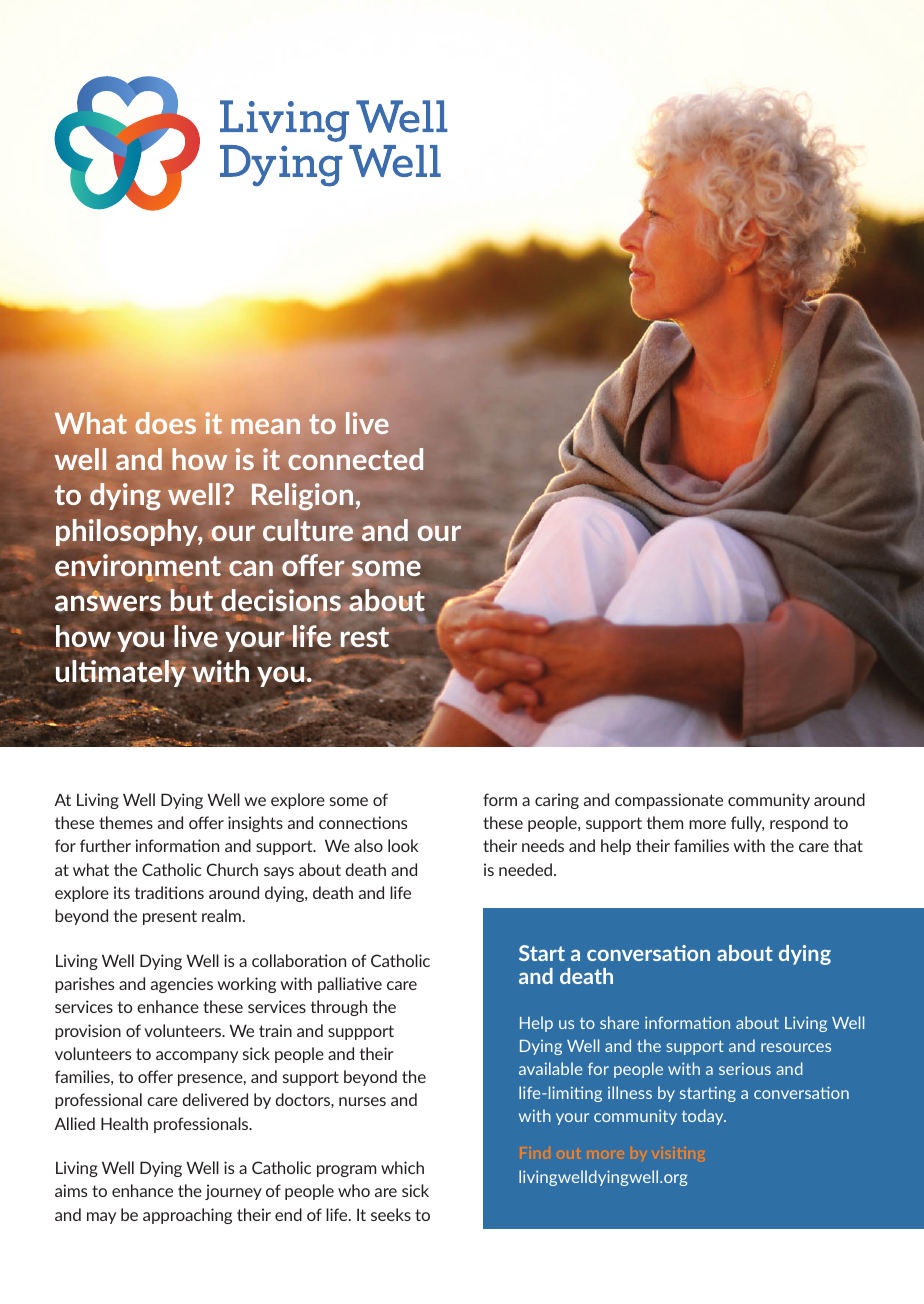 This screenshot has width=924, height=1304. What do you see at coordinates (122, 673) in the screenshot?
I see `ultimately` at bounding box center [122, 673].
